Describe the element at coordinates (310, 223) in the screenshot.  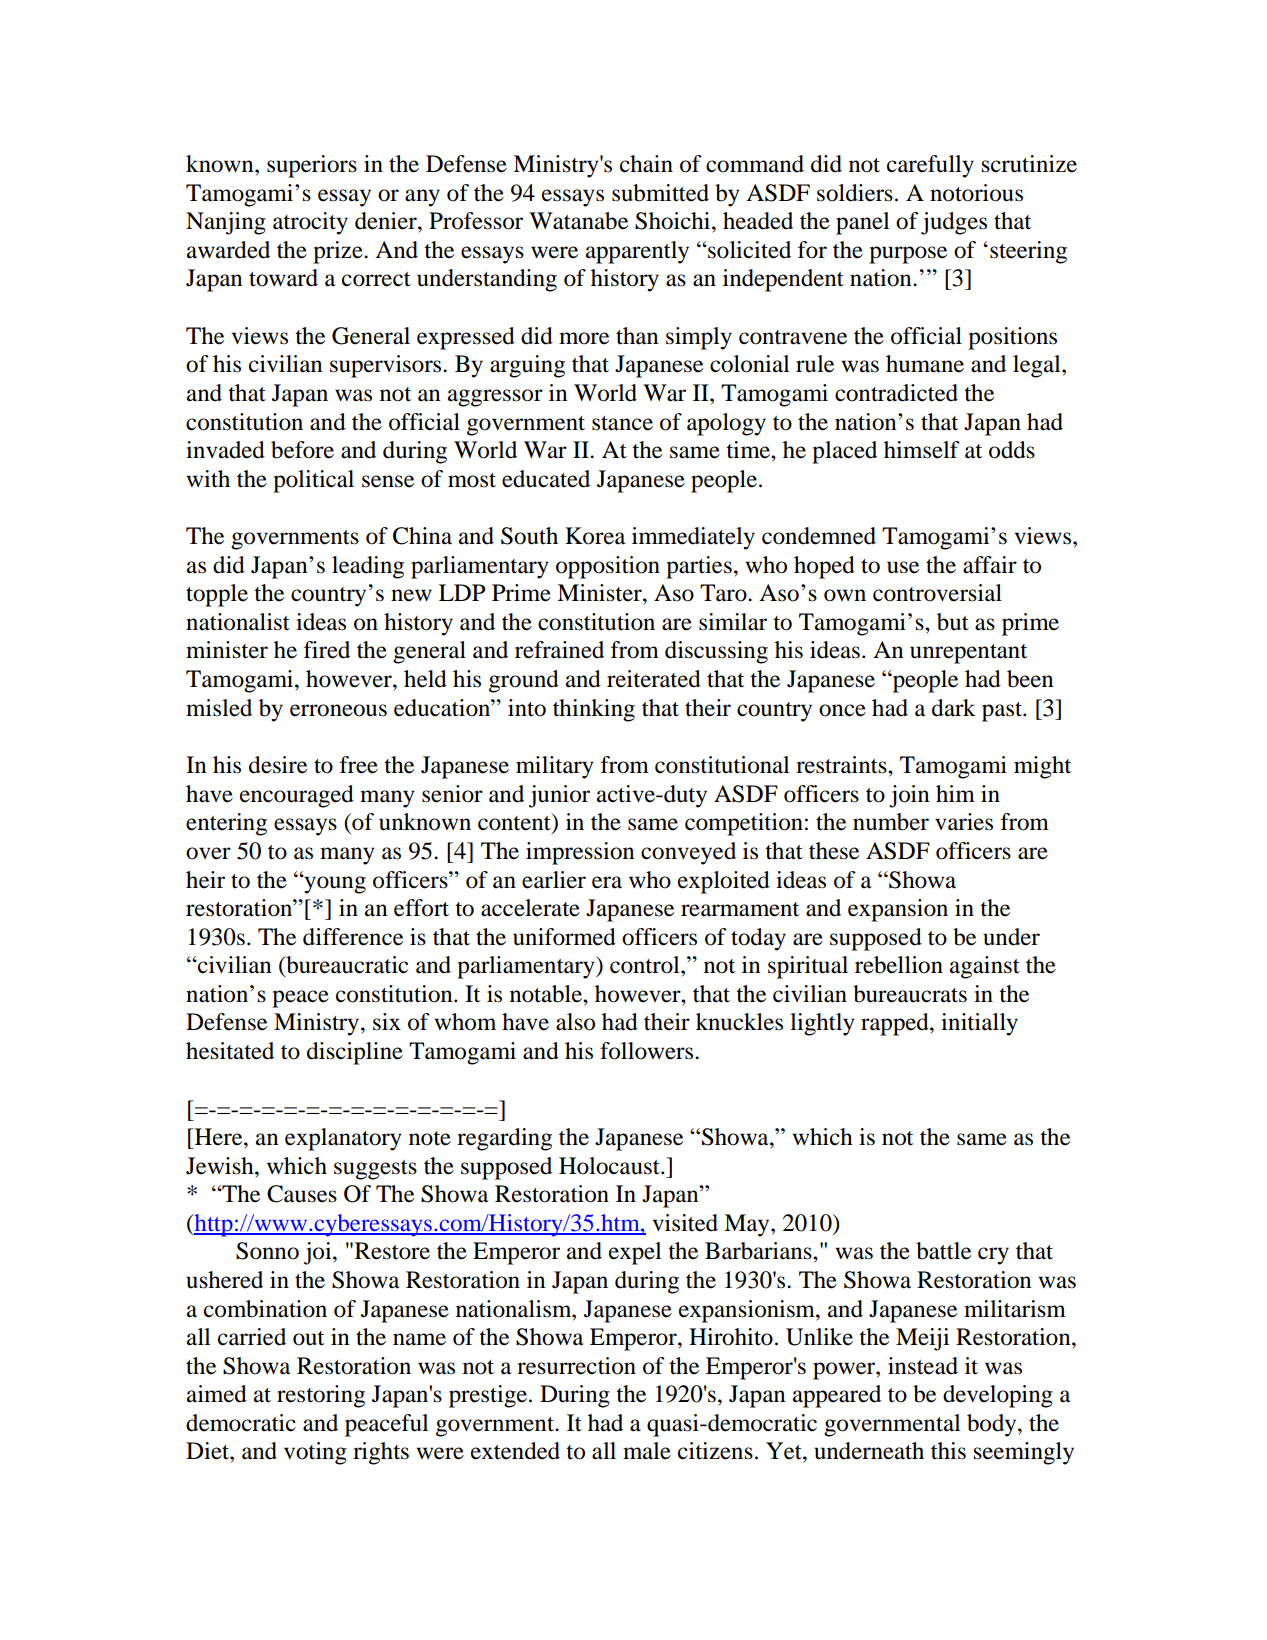
I see `atrocity` at that location.
